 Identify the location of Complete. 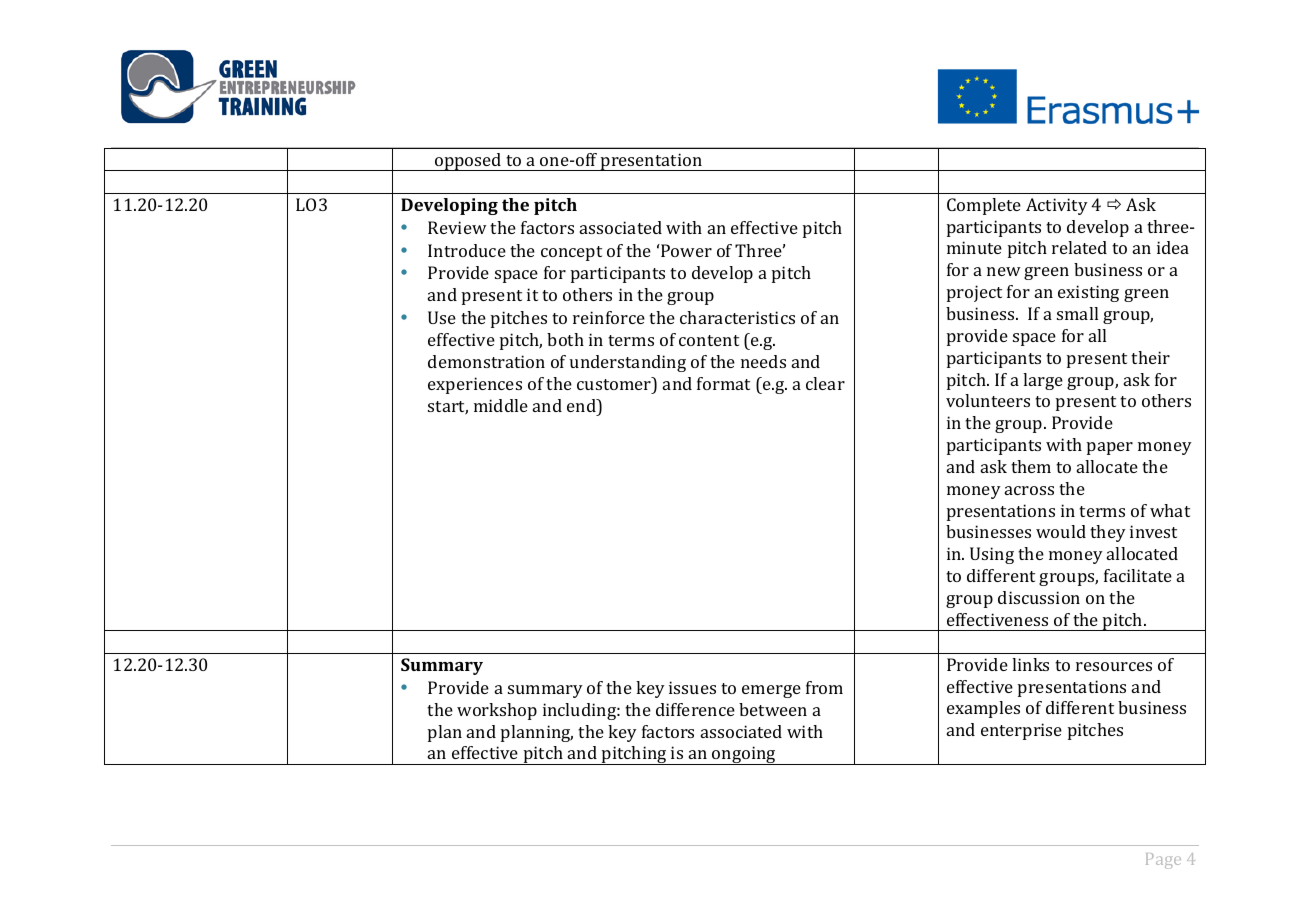
(984, 206).
